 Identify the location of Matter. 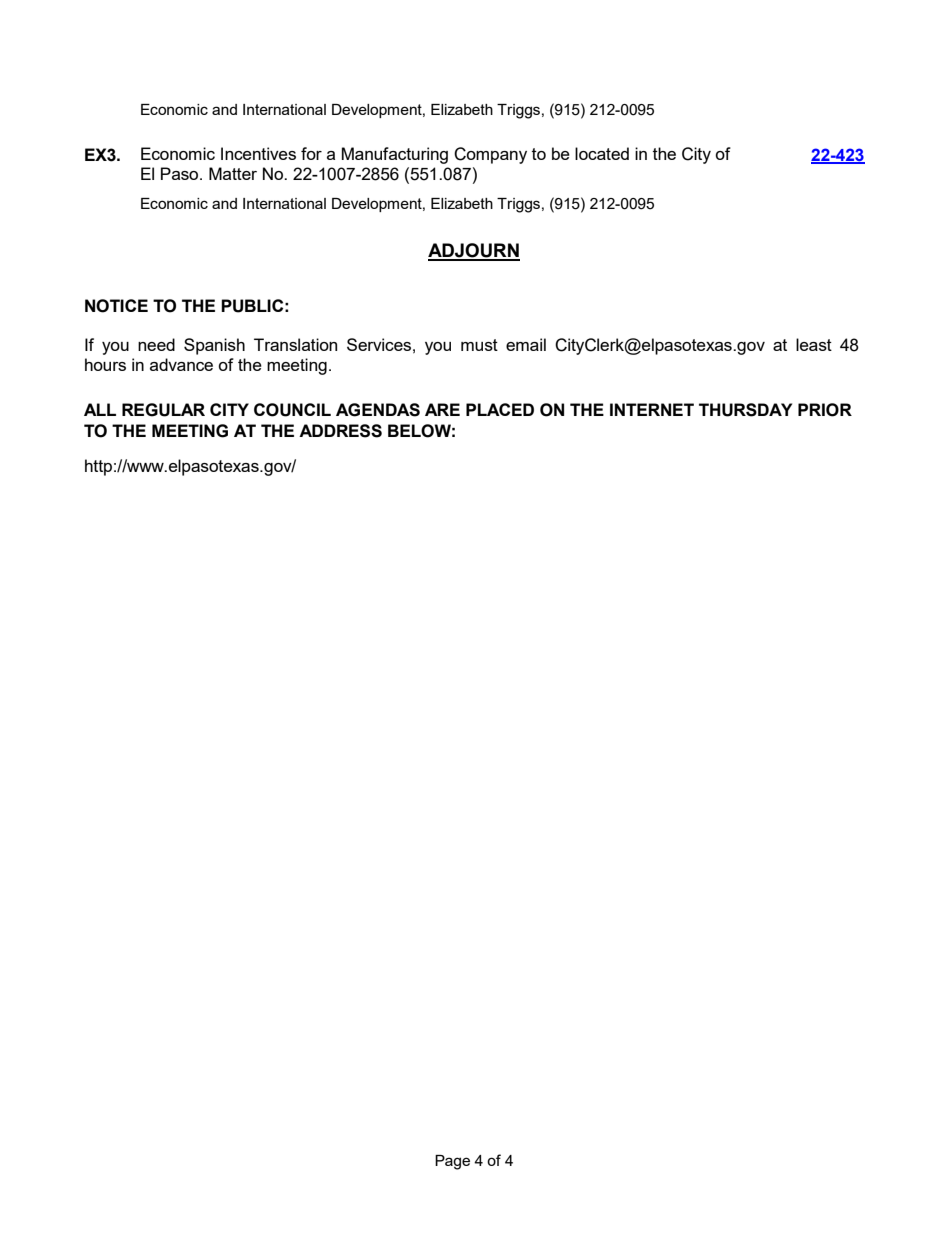
(233, 173).
